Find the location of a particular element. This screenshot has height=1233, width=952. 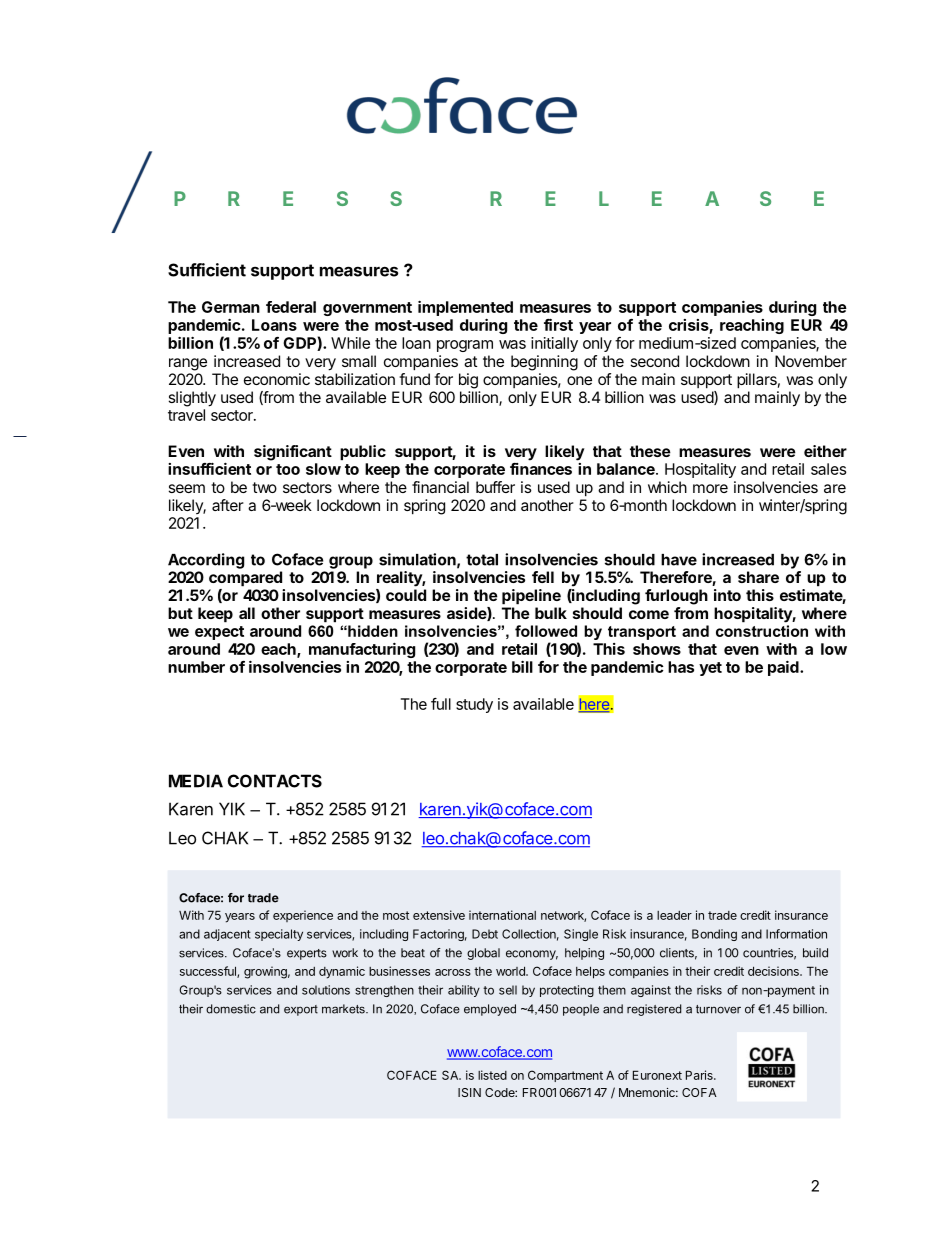

construction is located at coordinates (762, 631).
